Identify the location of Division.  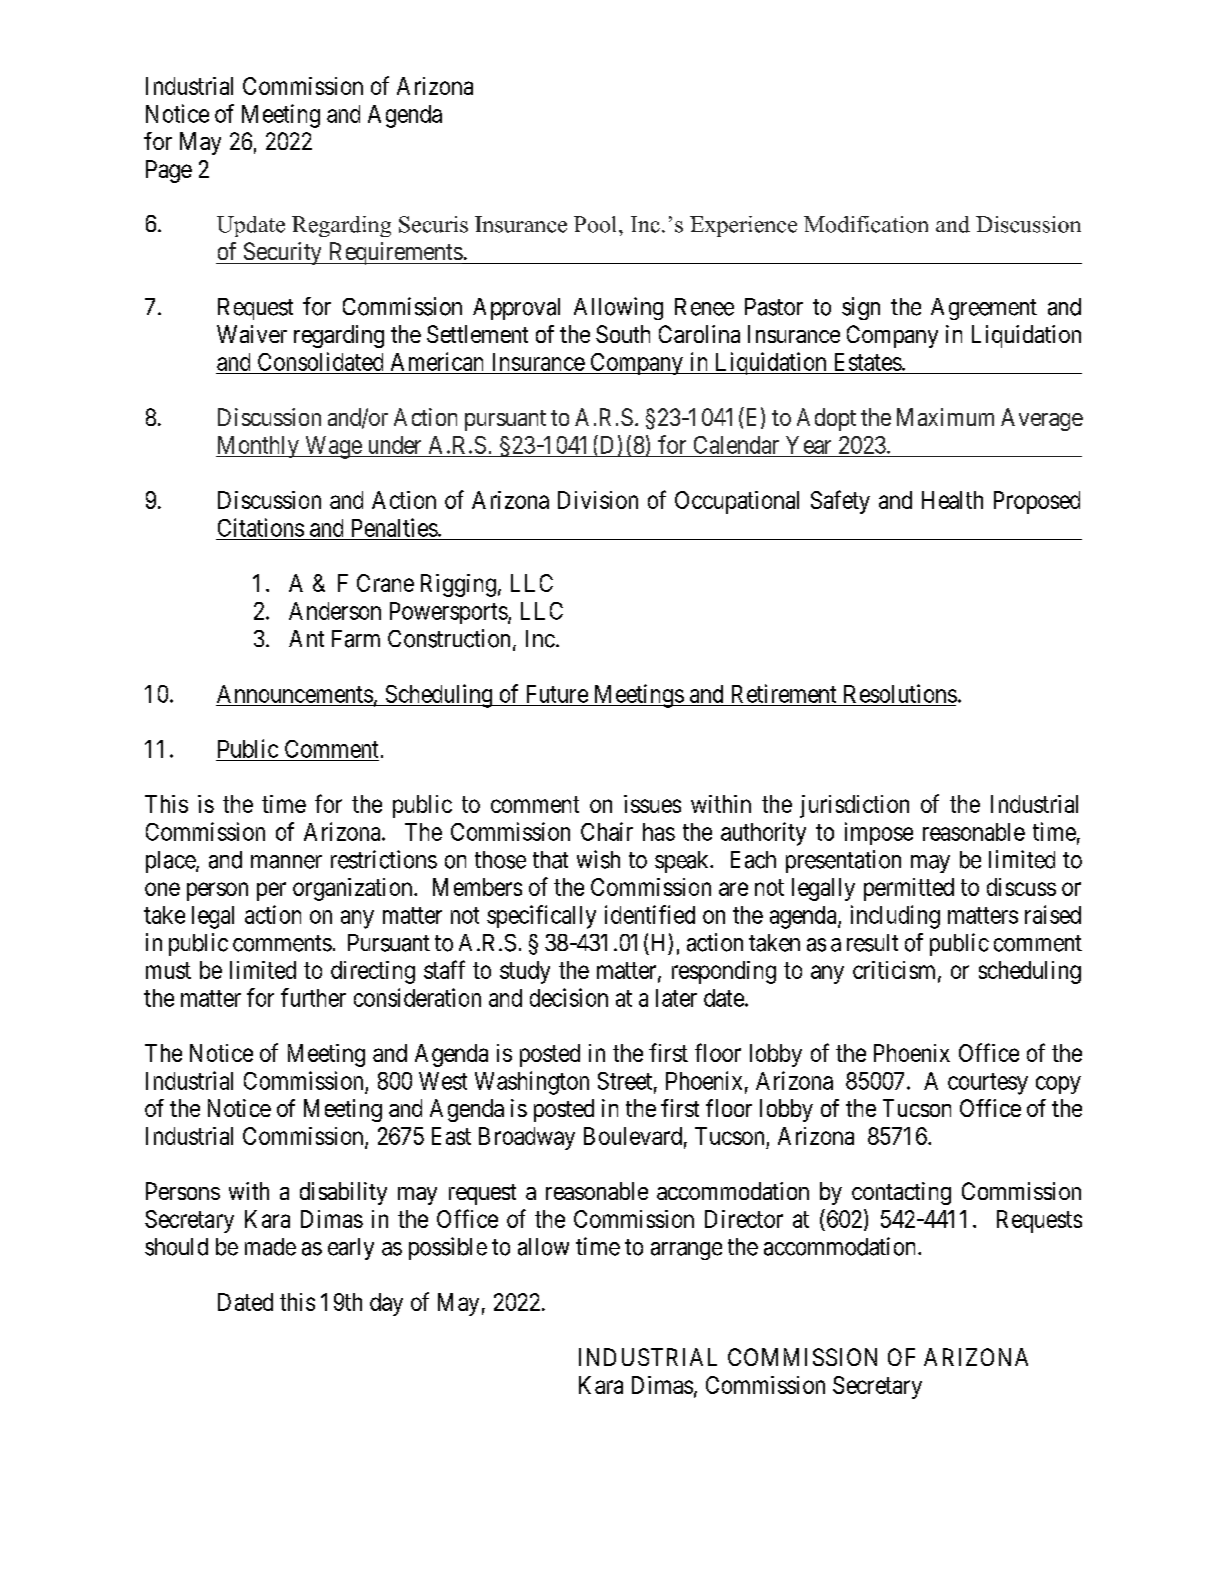
(598, 500).
